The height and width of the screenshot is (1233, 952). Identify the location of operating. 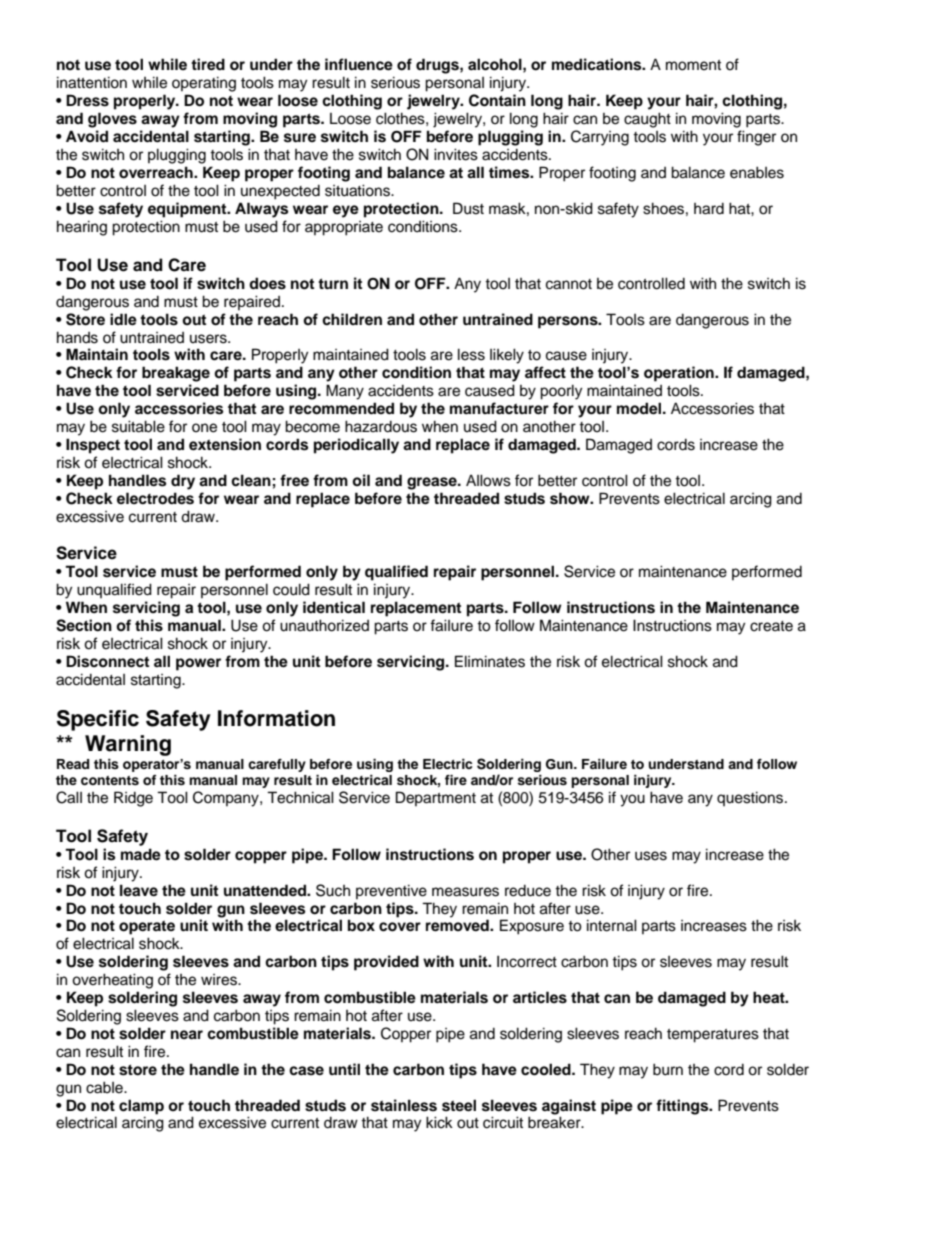
(204, 84).
